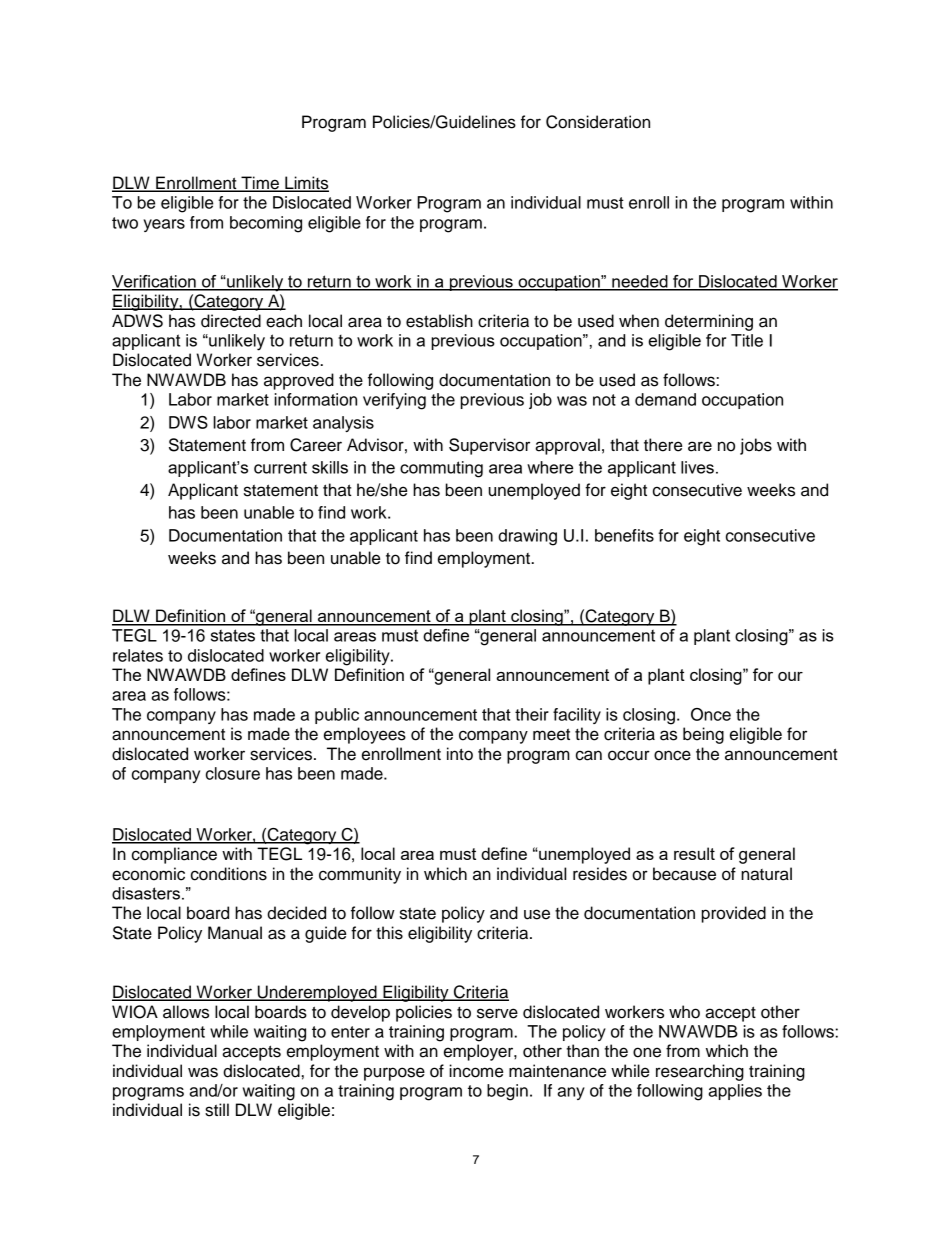 The height and width of the screenshot is (1233, 952). I want to click on our, so click(790, 676).
